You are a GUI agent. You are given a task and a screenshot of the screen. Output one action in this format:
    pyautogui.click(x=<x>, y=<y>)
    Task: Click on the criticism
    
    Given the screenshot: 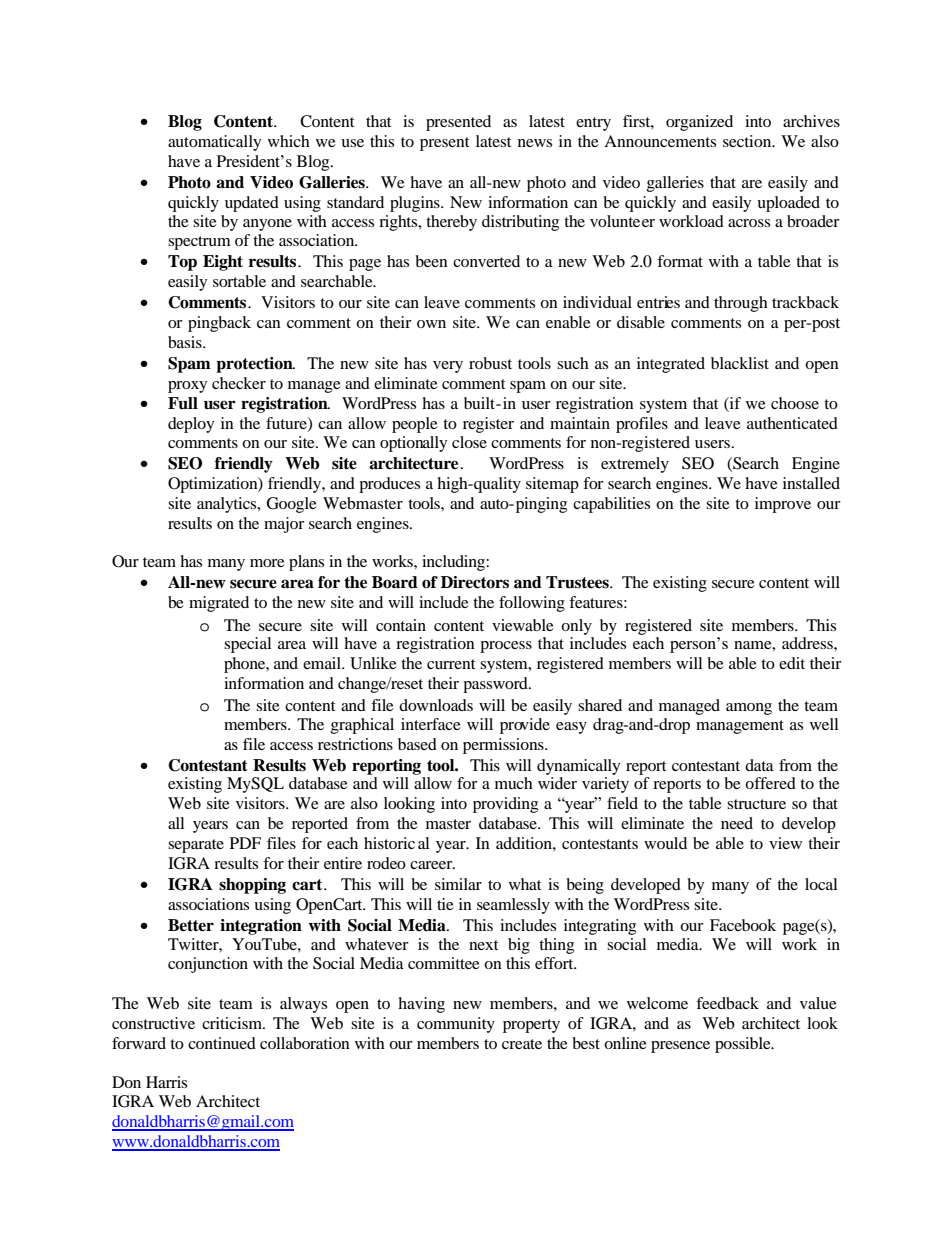 What is the action you would take?
    pyautogui.click(x=233, y=1023)
